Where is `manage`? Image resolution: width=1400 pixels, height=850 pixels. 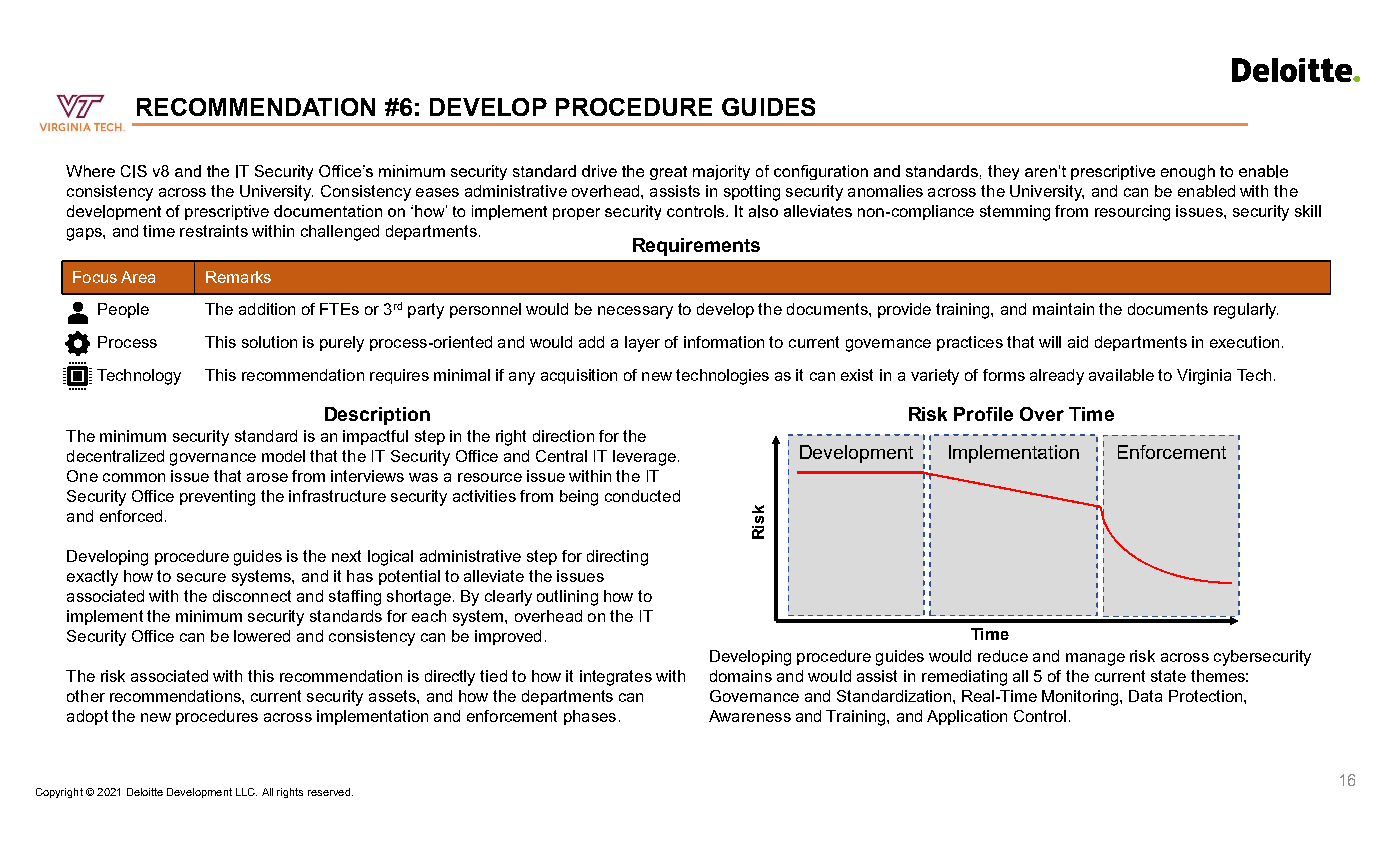 manage is located at coordinates (1095, 659).
